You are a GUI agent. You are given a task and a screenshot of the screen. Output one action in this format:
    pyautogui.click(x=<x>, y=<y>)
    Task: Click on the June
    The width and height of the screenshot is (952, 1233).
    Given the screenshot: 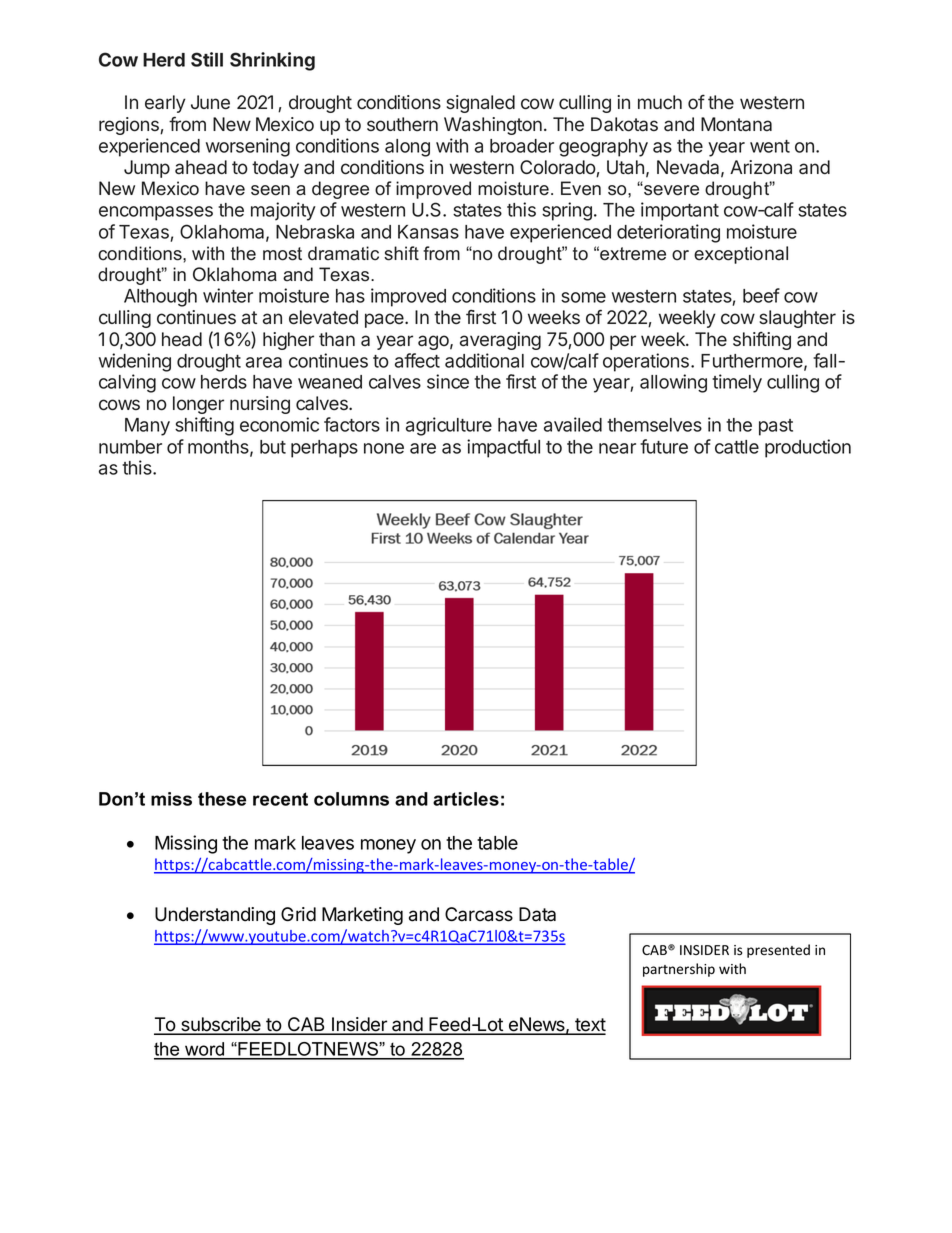 What is the action you would take?
    pyautogui.click(x=210, y=102)
